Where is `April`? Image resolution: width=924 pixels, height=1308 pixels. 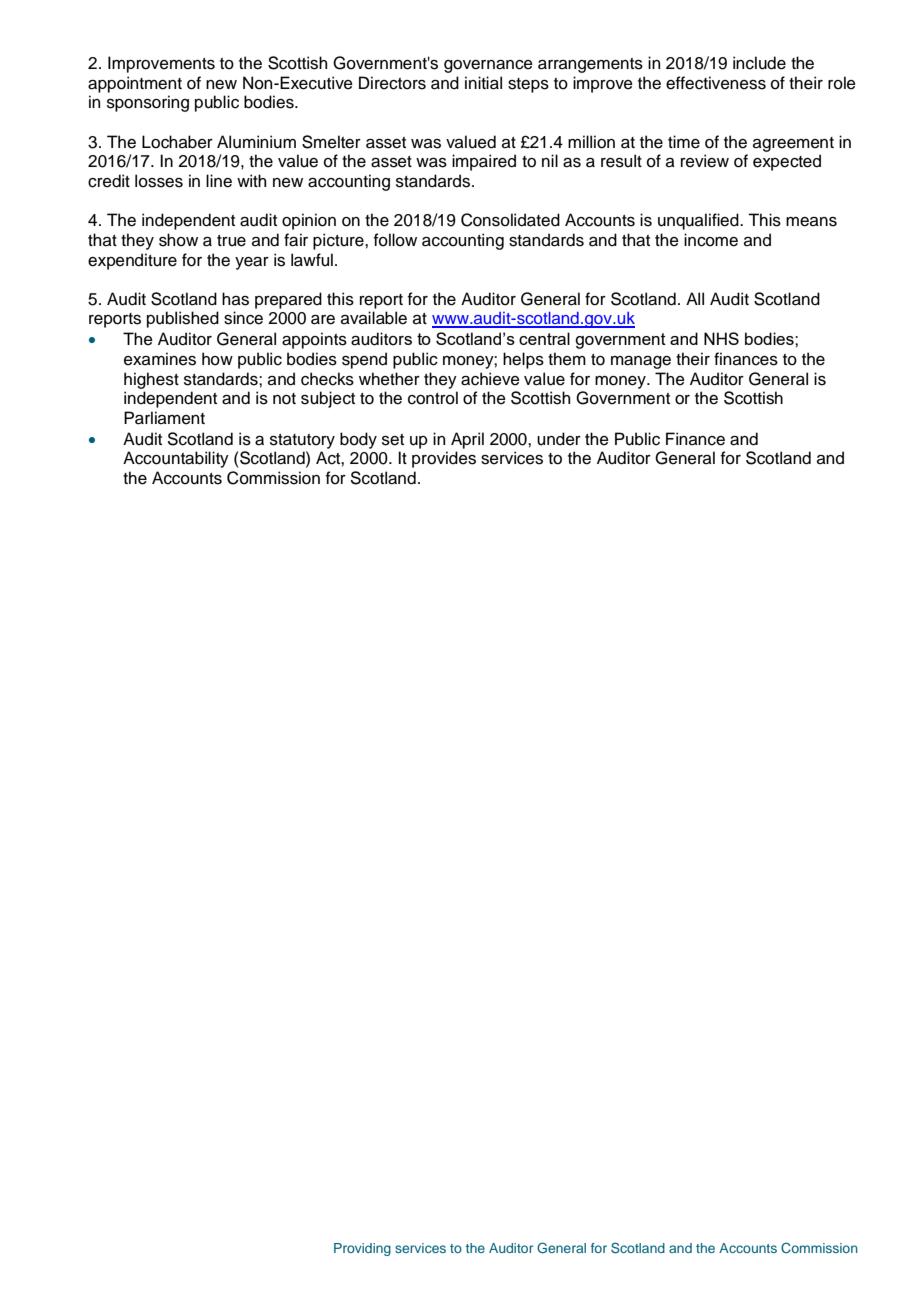 April is located at coordinates (467, 440).
